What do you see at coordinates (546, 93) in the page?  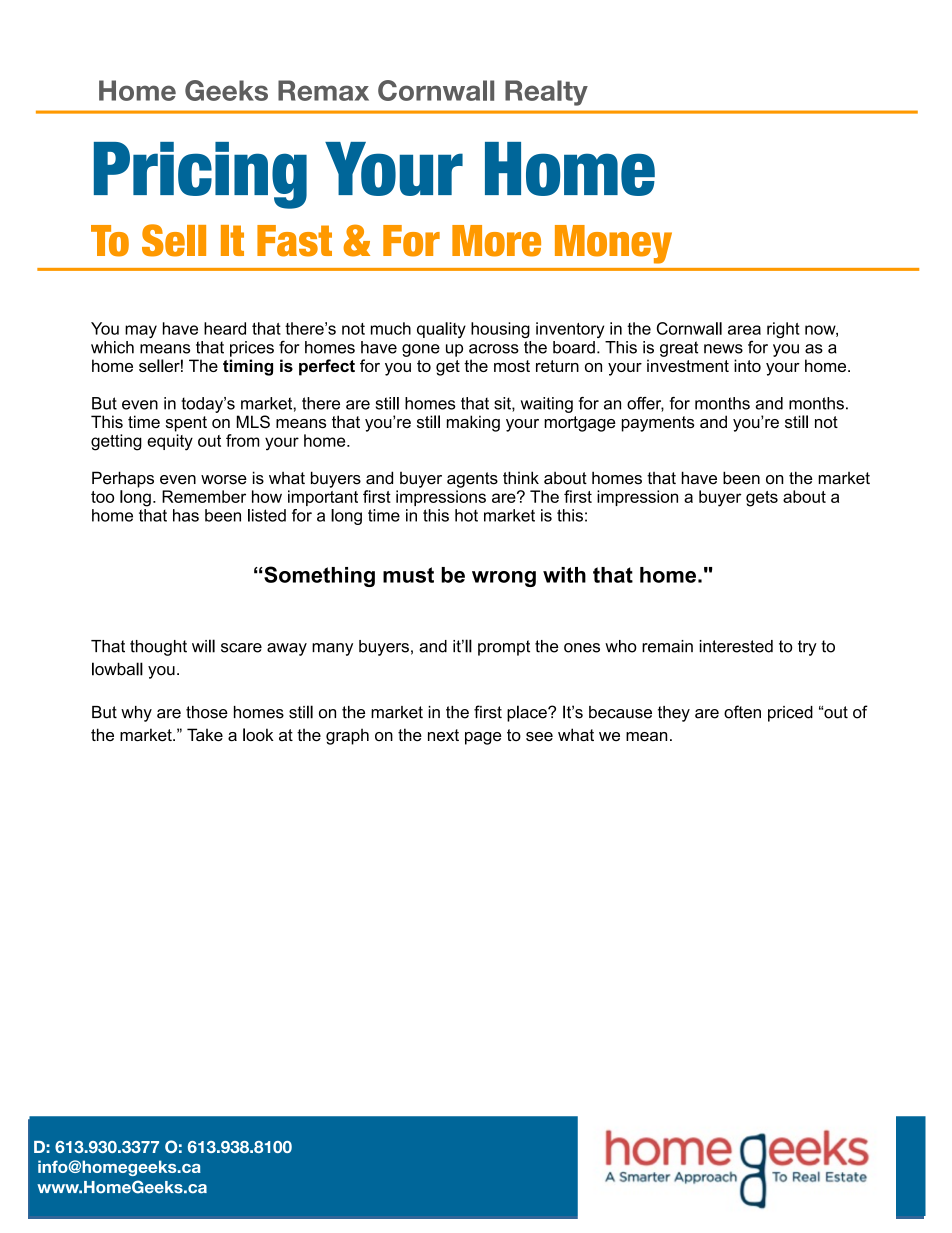 I see `Realty` at bounding box center [546, 93].
